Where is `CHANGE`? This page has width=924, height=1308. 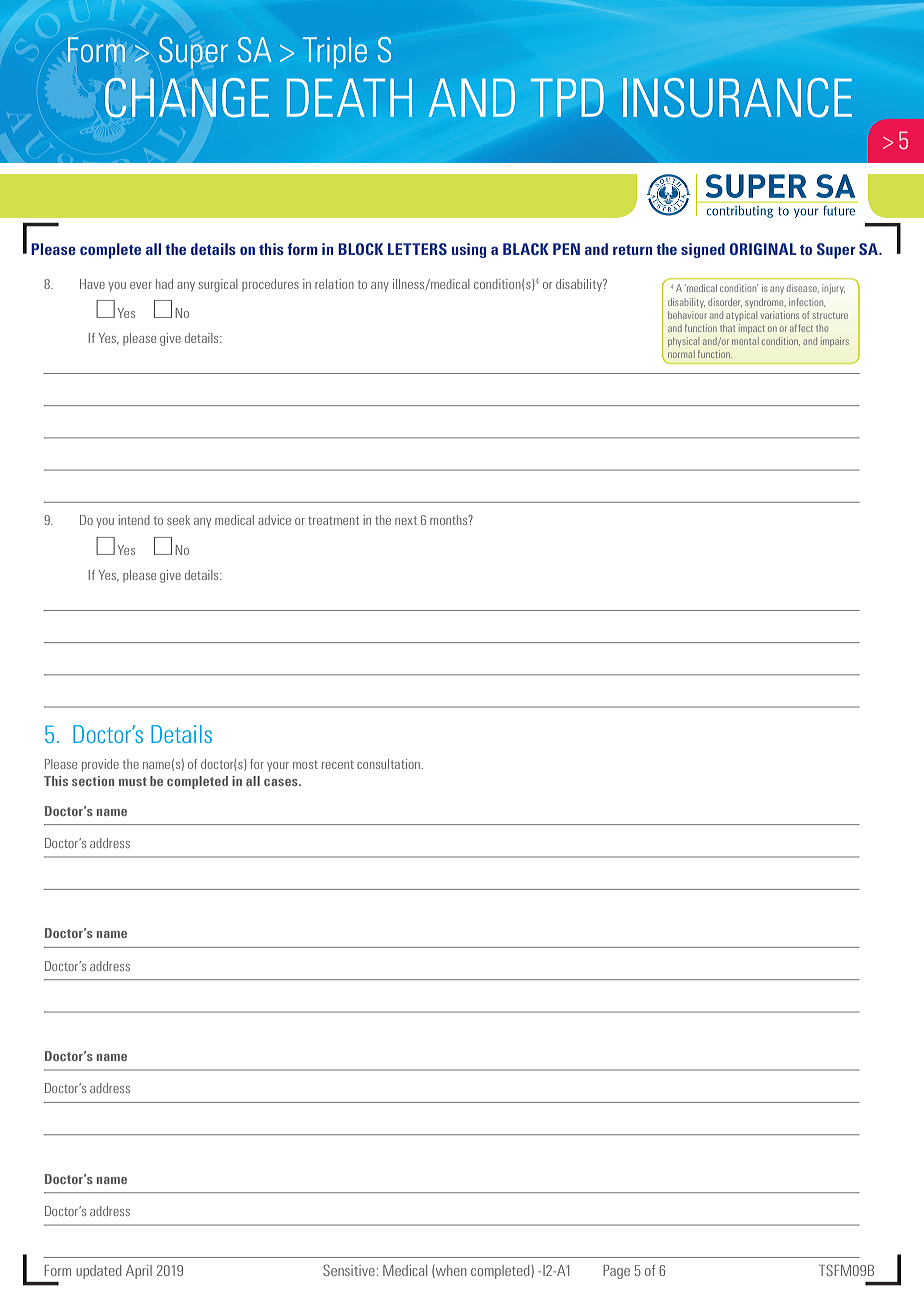
CHANGE is located at coordinates (187, 98).
